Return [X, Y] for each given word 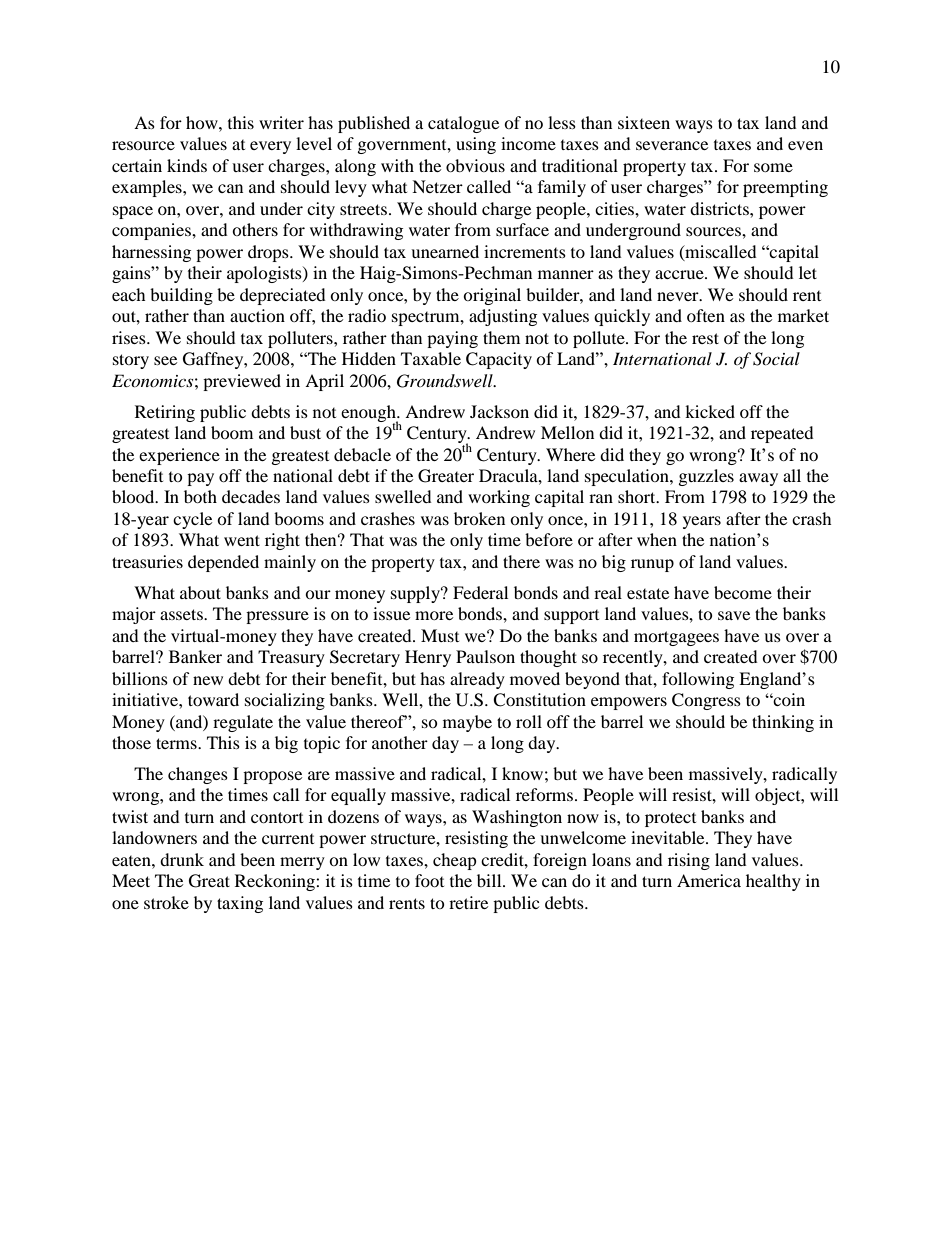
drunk [182, 859]
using [476, 145]
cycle [192, 520]
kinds [187, 165]
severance [672, 145]
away [758, 479]
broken [479, 518]
